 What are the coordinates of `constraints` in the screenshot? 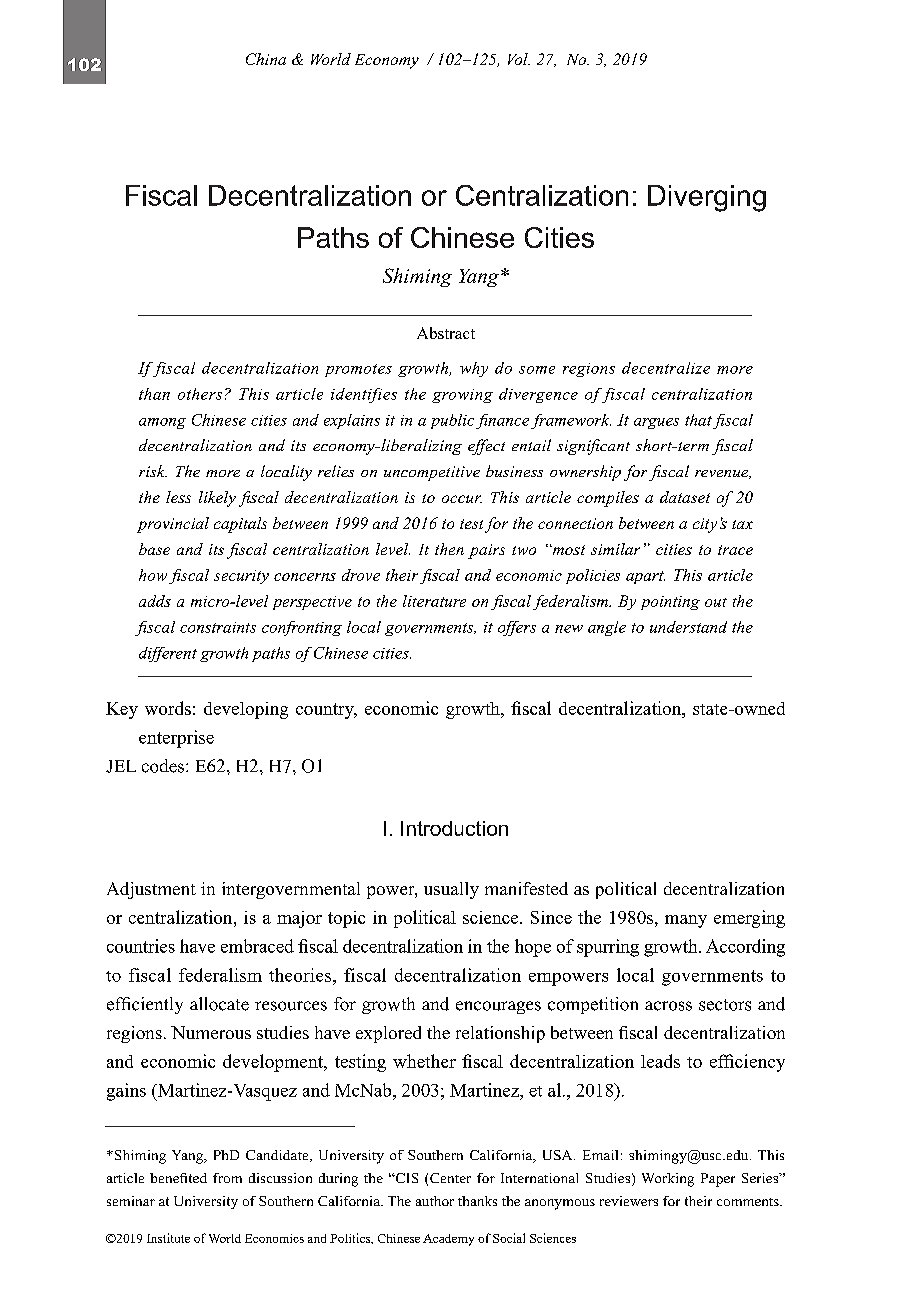 It's located at (218, 627).
